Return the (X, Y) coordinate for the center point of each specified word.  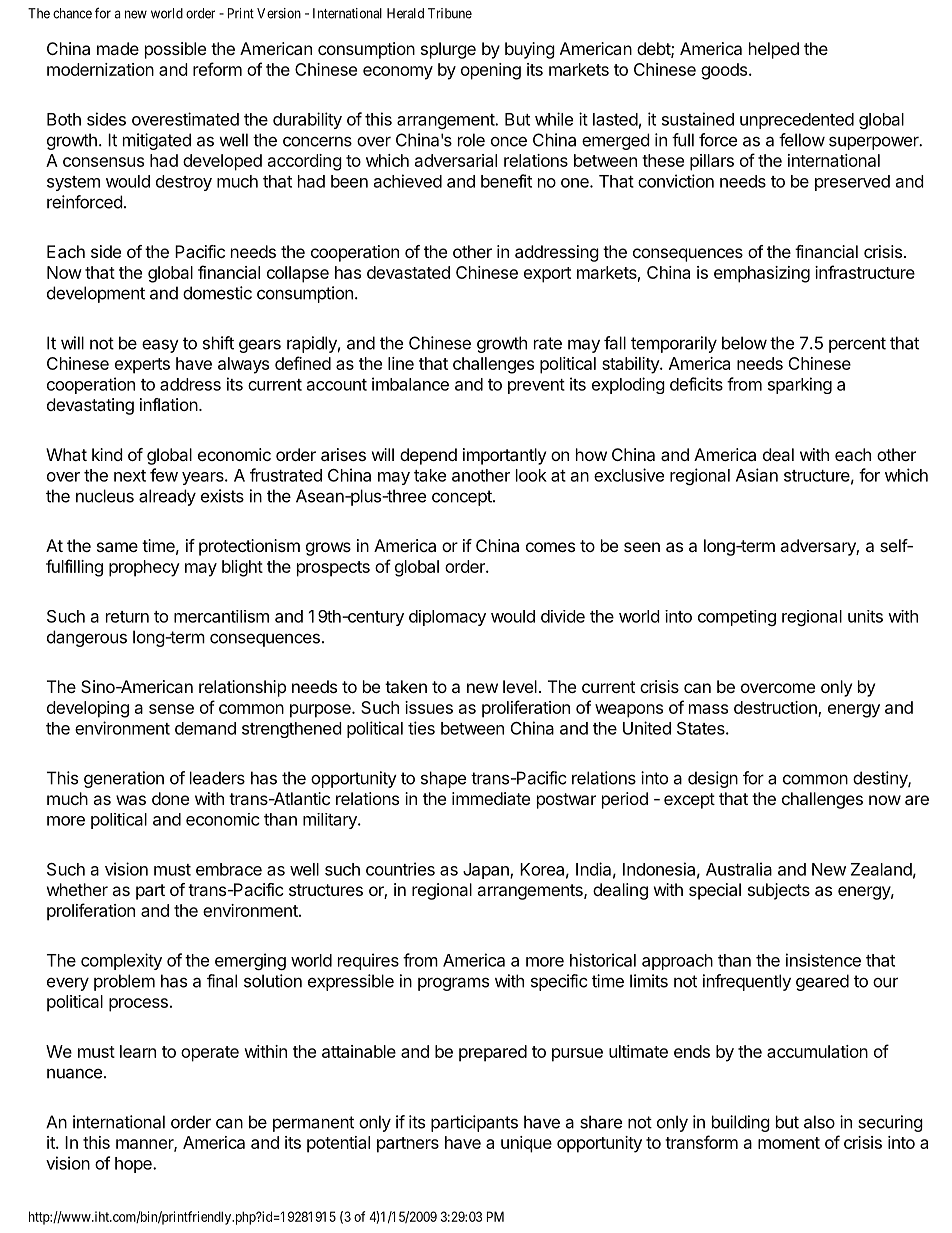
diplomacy (447, 618)
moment (789, 1143)
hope (134, 1165)
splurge (448, 50)
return (127, 617)
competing (737, 618)
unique (526, 1144)
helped (774, 50)
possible (175, 50)
